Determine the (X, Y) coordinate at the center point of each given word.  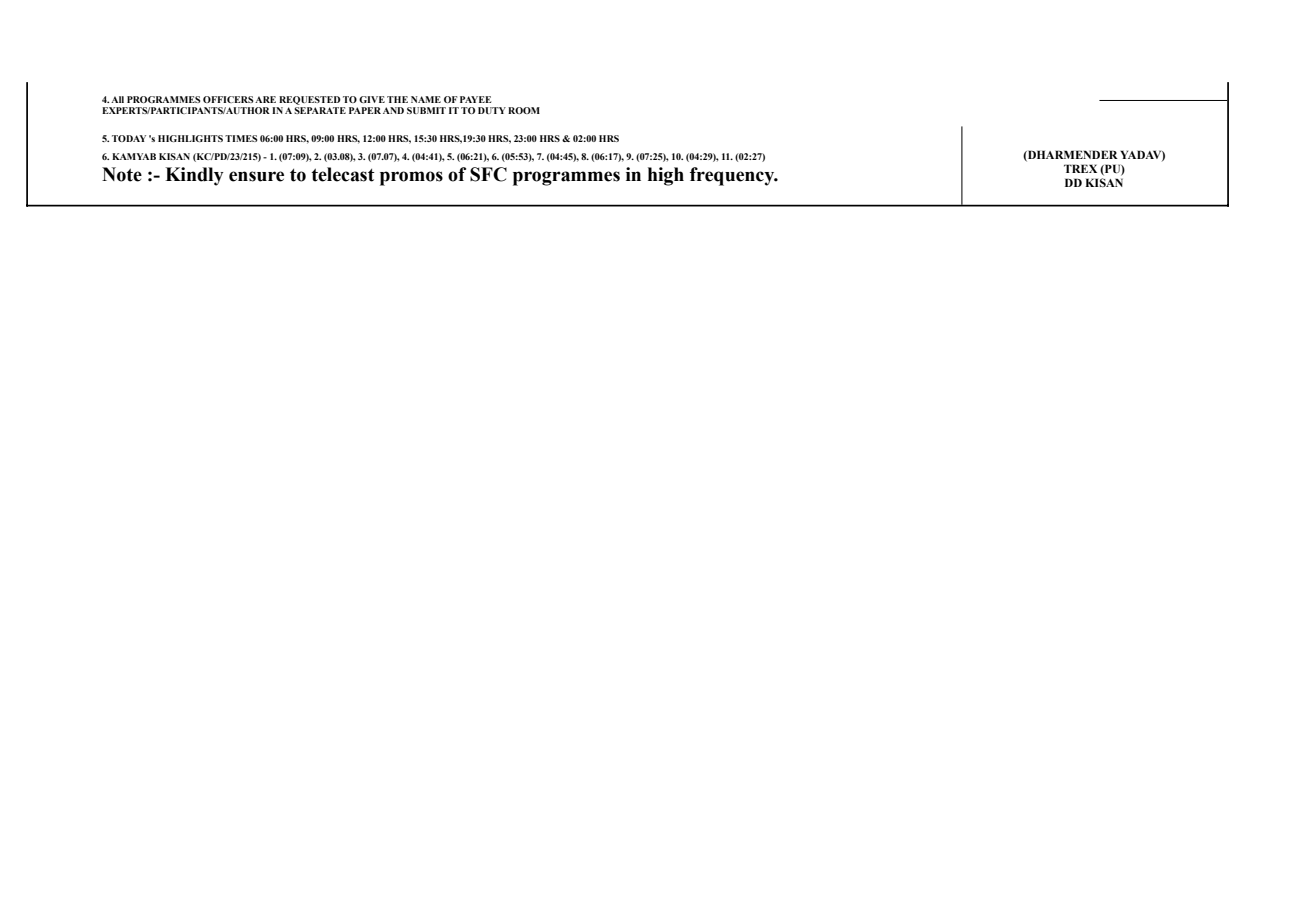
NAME (426, 99)
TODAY (129, 138)
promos (411, 178)
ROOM (524, 110)
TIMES (241, 138)
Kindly (194, 176)
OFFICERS (228, 99)
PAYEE (475, 99)
